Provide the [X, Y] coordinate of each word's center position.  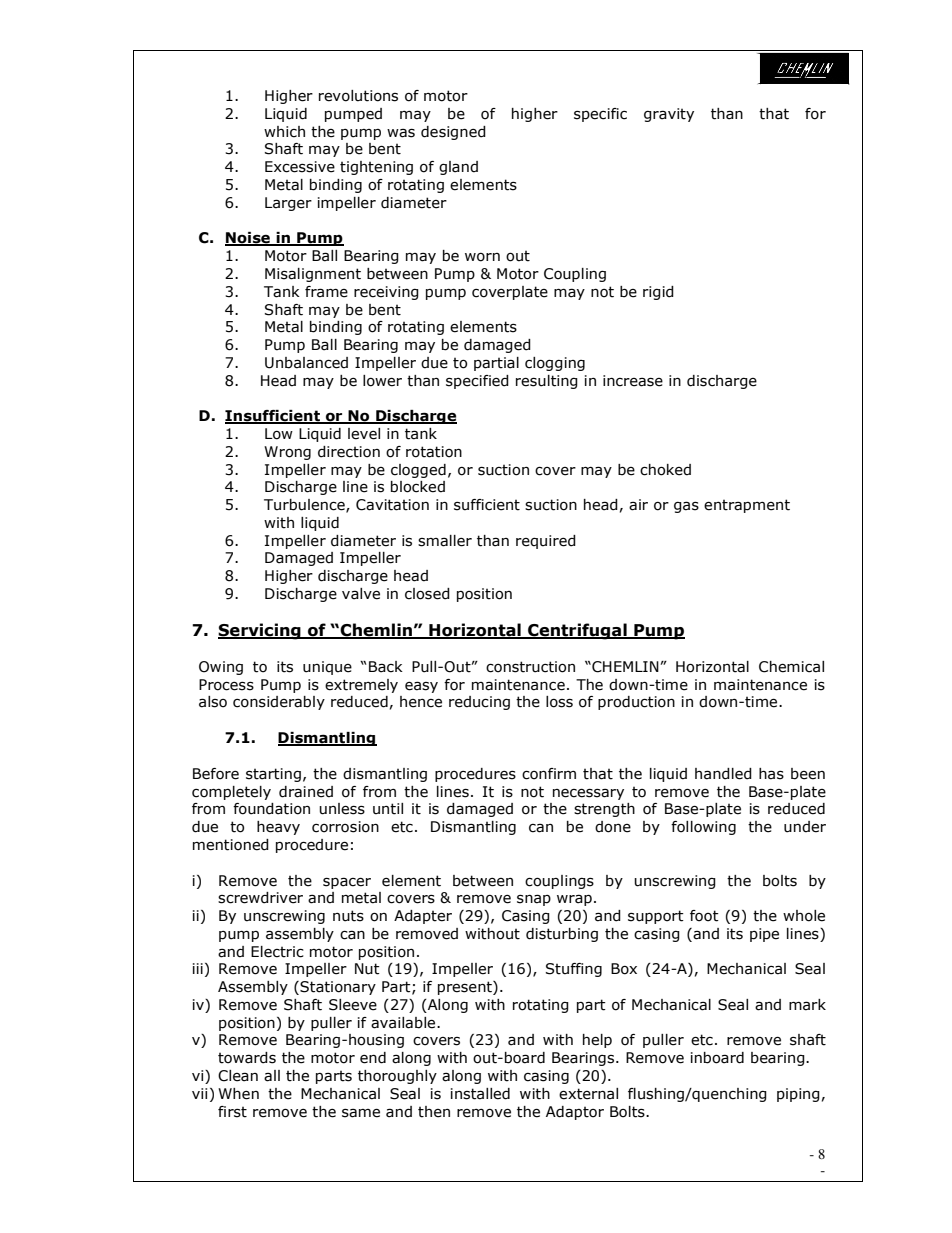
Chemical [791, 667]
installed [480, 1094]
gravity [669, 115]
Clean [238, 1076]
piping [798, 1095]
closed [427, 594]
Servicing [260, 631]
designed [453, 133]
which [284, 132]
